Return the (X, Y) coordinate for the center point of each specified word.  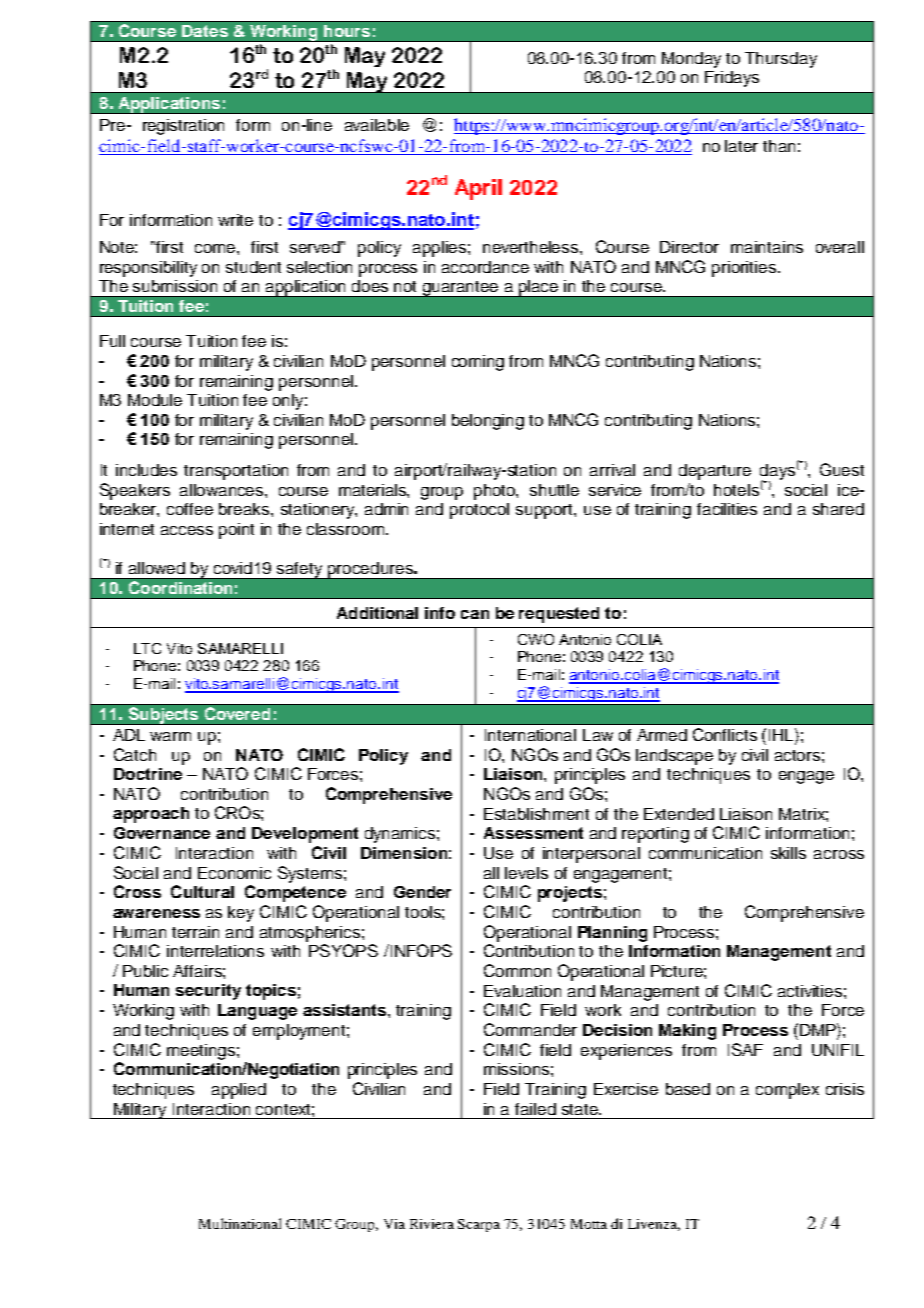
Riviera (432, 1224)
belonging (488, 422)
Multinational (240, 1223)
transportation (236, 472)
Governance (162, 833)
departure (715, 472)
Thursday (781, 60)
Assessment (533, 833)
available (377, 125)
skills (788, 853)
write (235, 220)
